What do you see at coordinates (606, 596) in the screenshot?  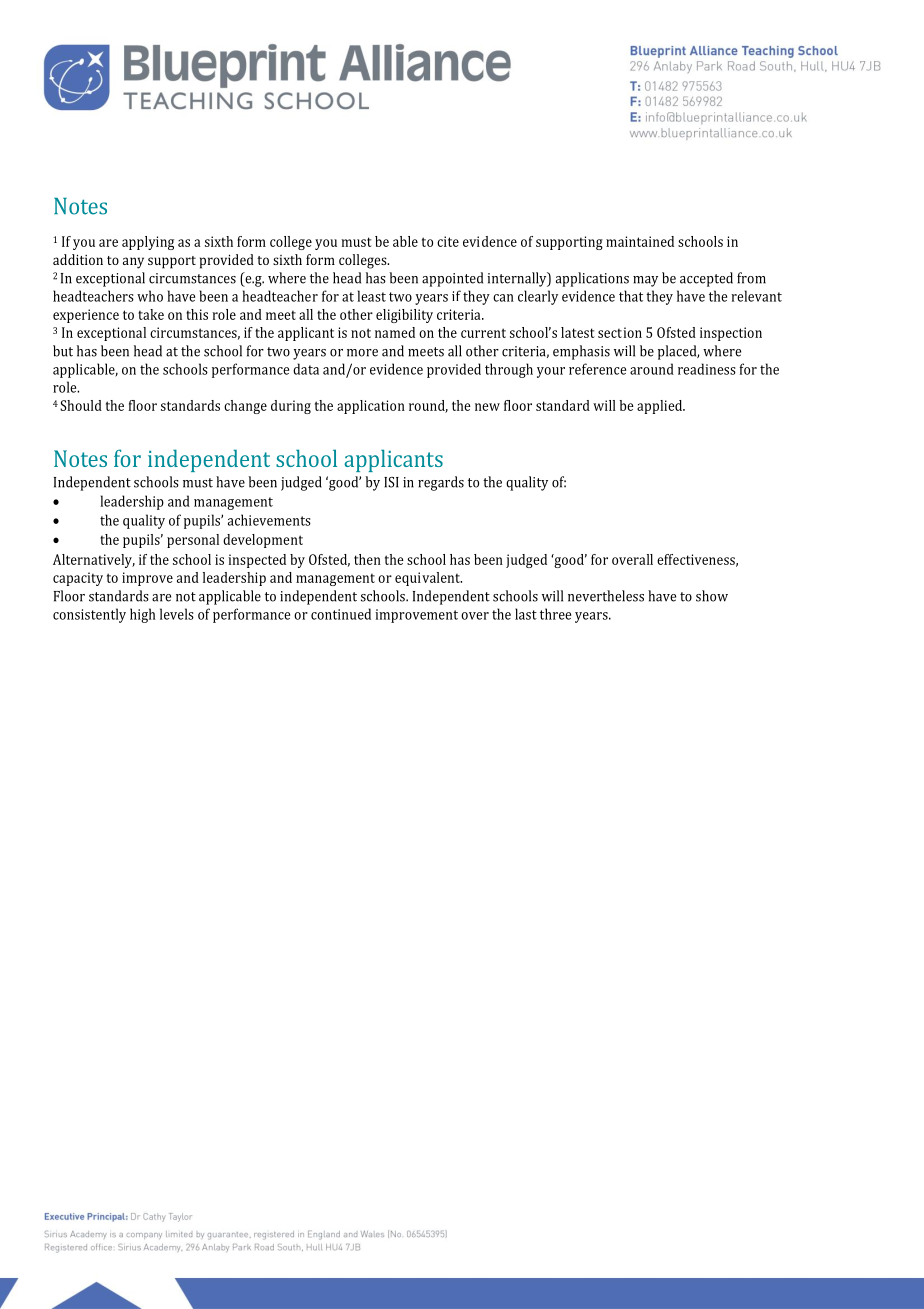 I see `nevertheless` at bounding box center [606, 596].
